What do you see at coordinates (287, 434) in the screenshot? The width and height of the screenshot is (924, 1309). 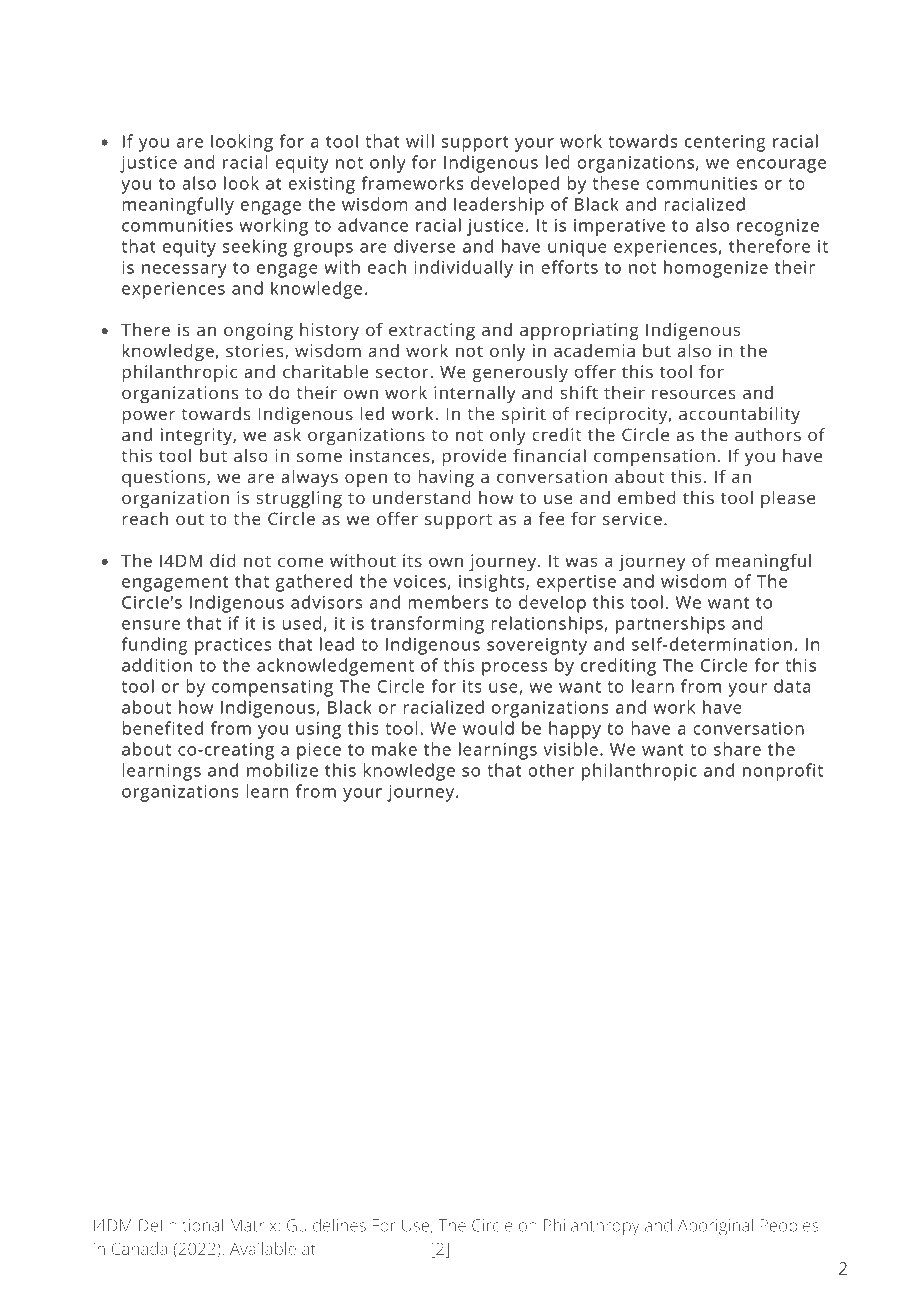 I see `ask` at bounding box center [287, 434].
